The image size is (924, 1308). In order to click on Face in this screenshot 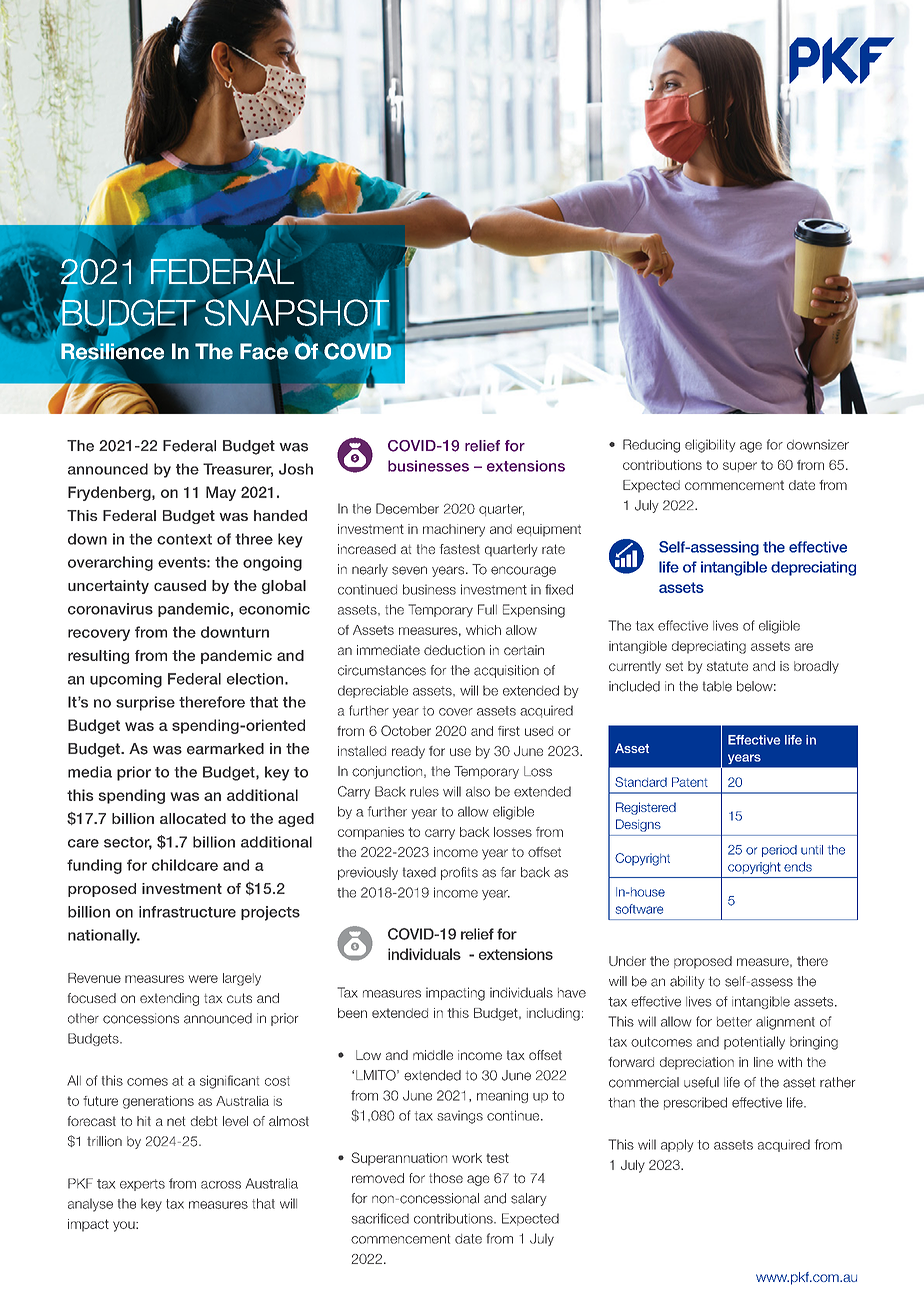, I will do `click(264, 352)`.
